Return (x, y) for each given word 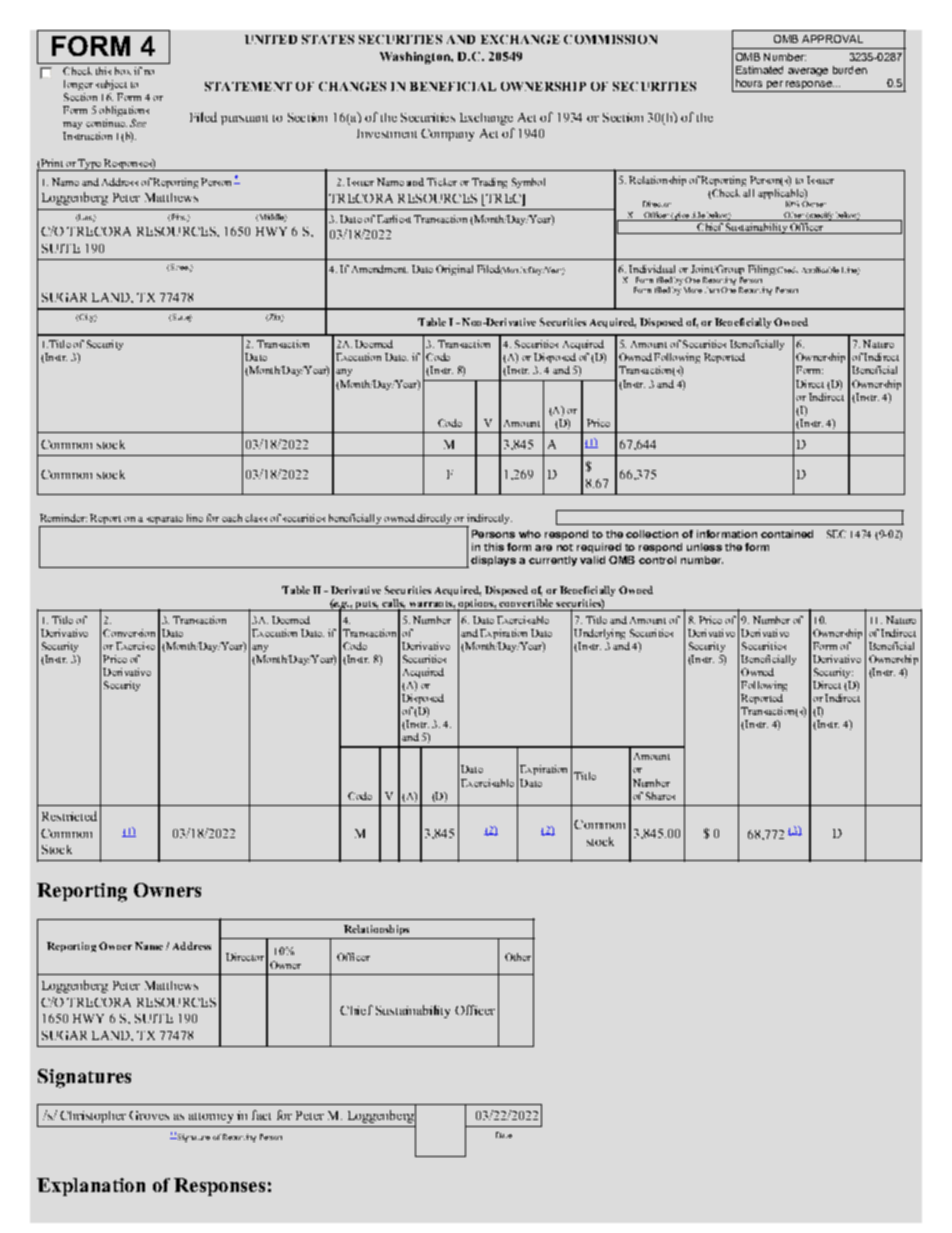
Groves (149, 1115)
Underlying (599, 634)
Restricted (69, 816)
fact (261, 1115)
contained (787, 534)
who (530, 534)
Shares (660, 796)
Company (447, 135)
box (123, 71)
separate (164, 521)
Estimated (759, 70)
